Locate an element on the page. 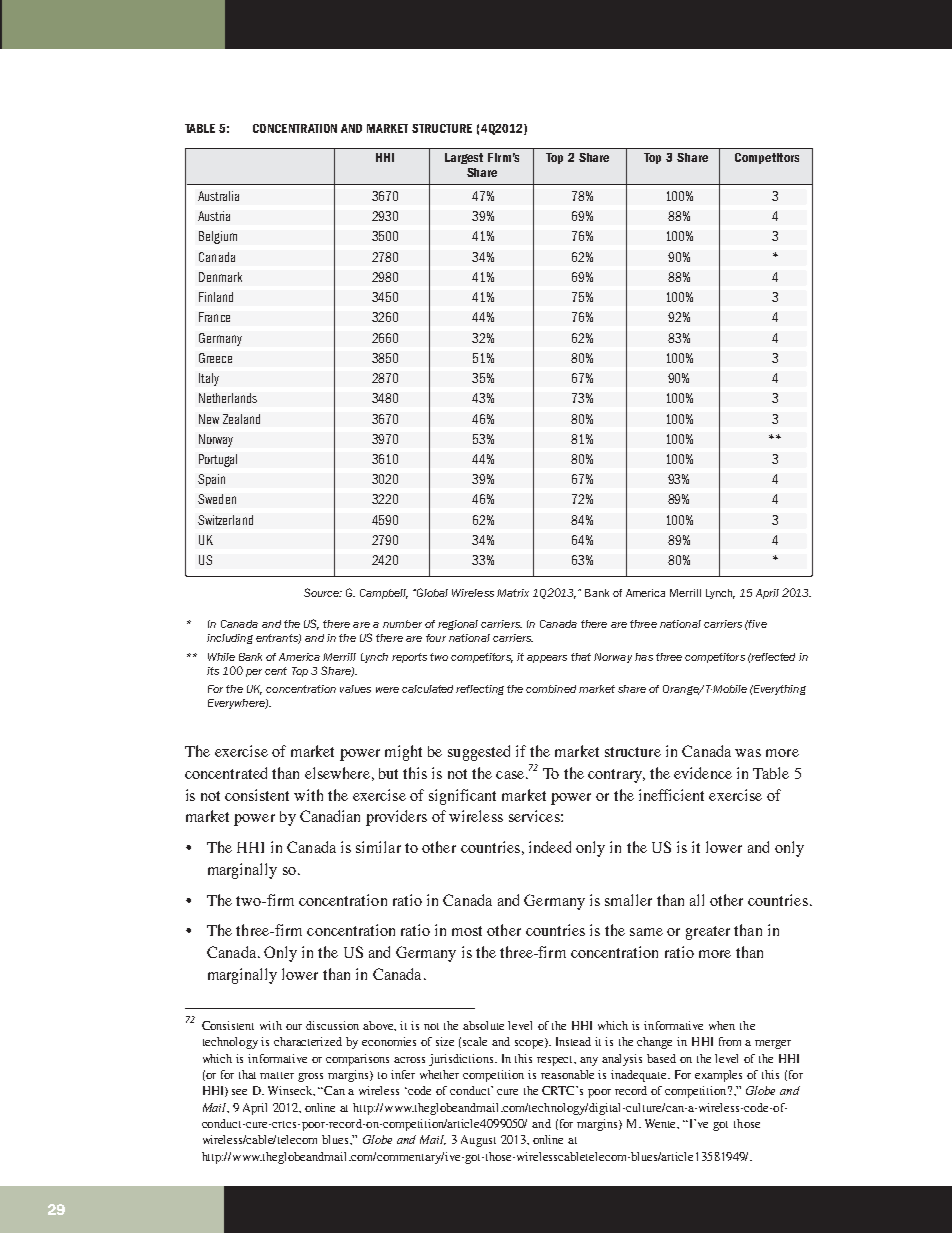 The width and height of the image is (952, 1233). significant is located at coordinates (462, 797).
